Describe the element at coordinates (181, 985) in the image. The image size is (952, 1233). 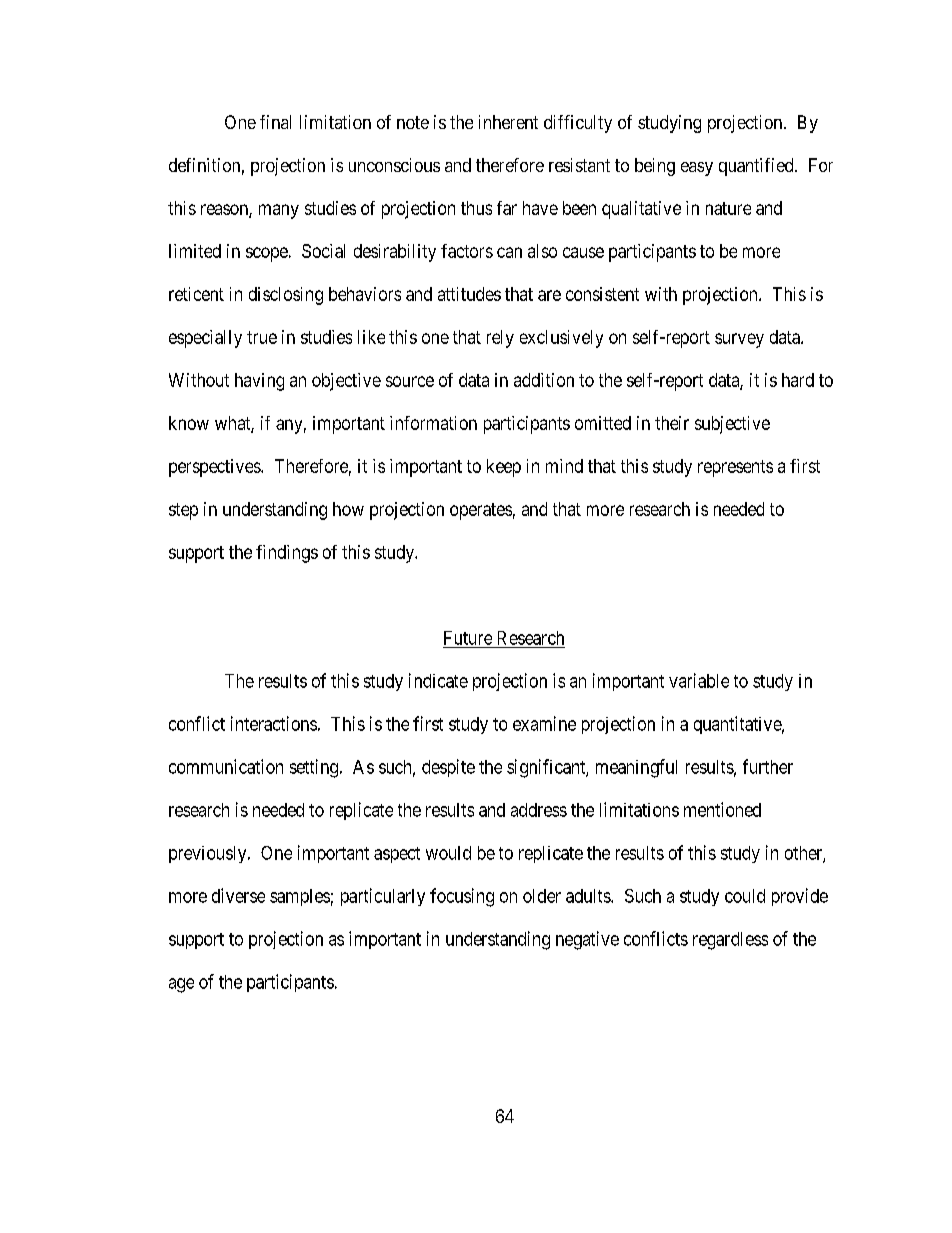
I see `age` at that location.
